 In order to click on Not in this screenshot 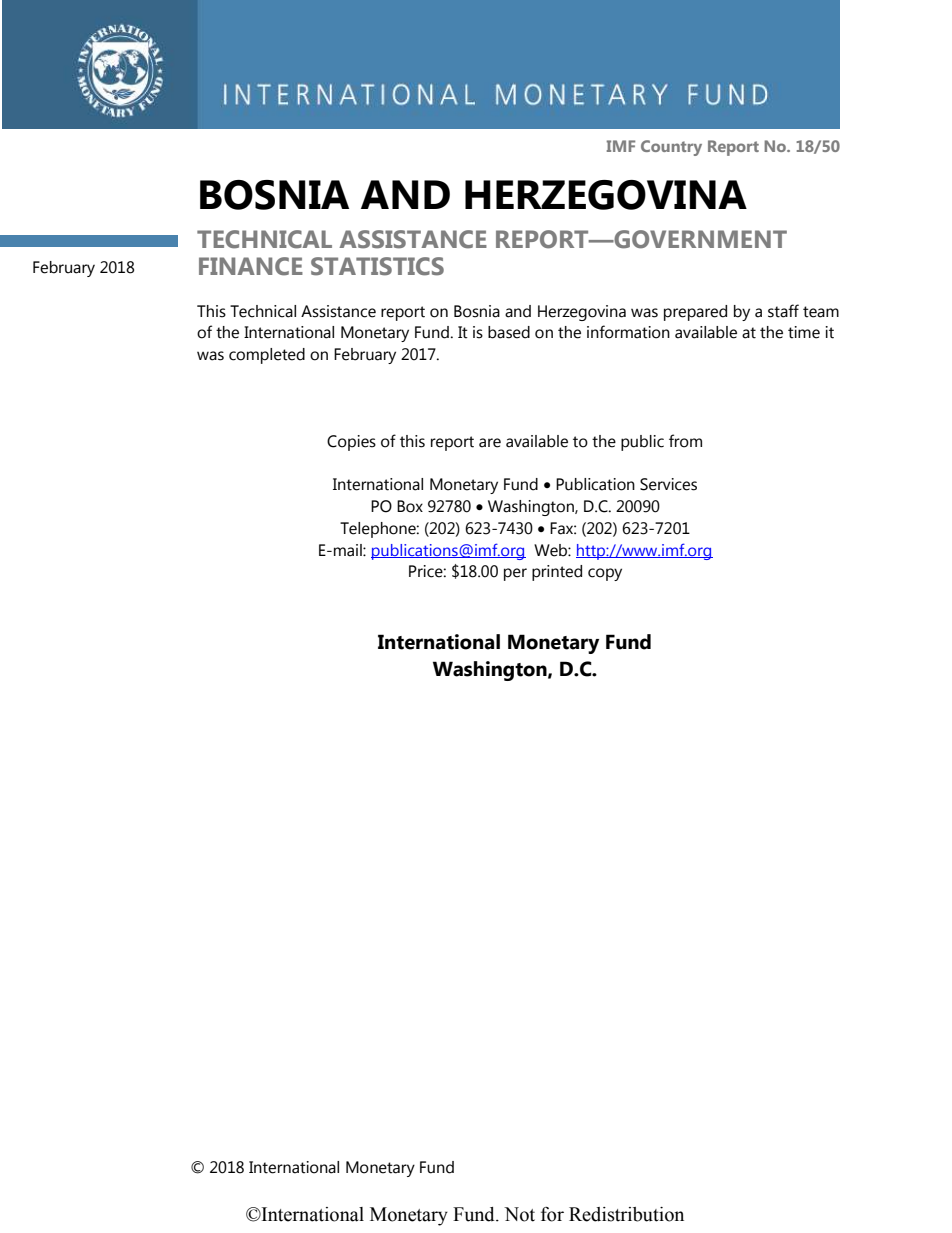, I will do `click(519, 1214)`.
